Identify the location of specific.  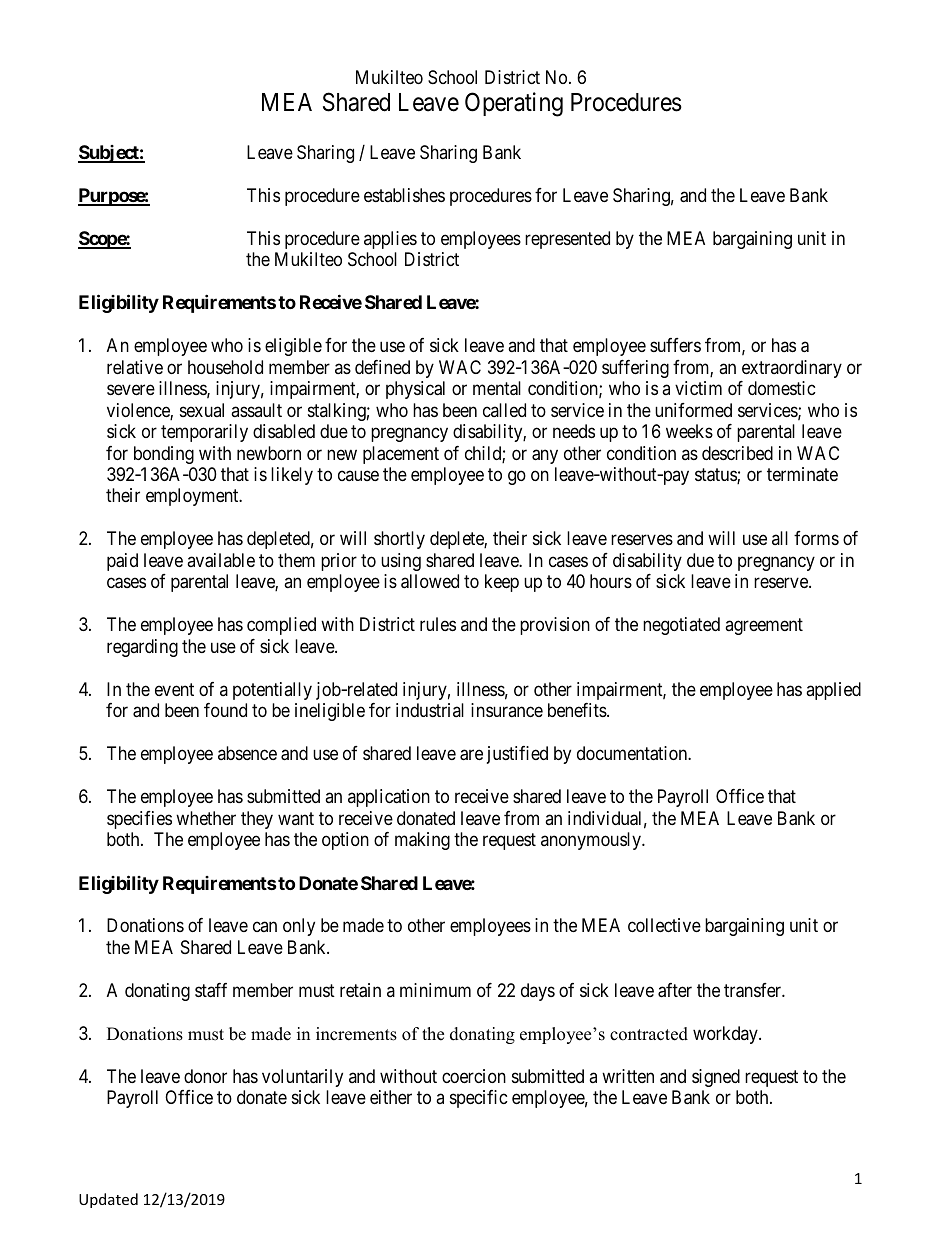
(479, 1099).
